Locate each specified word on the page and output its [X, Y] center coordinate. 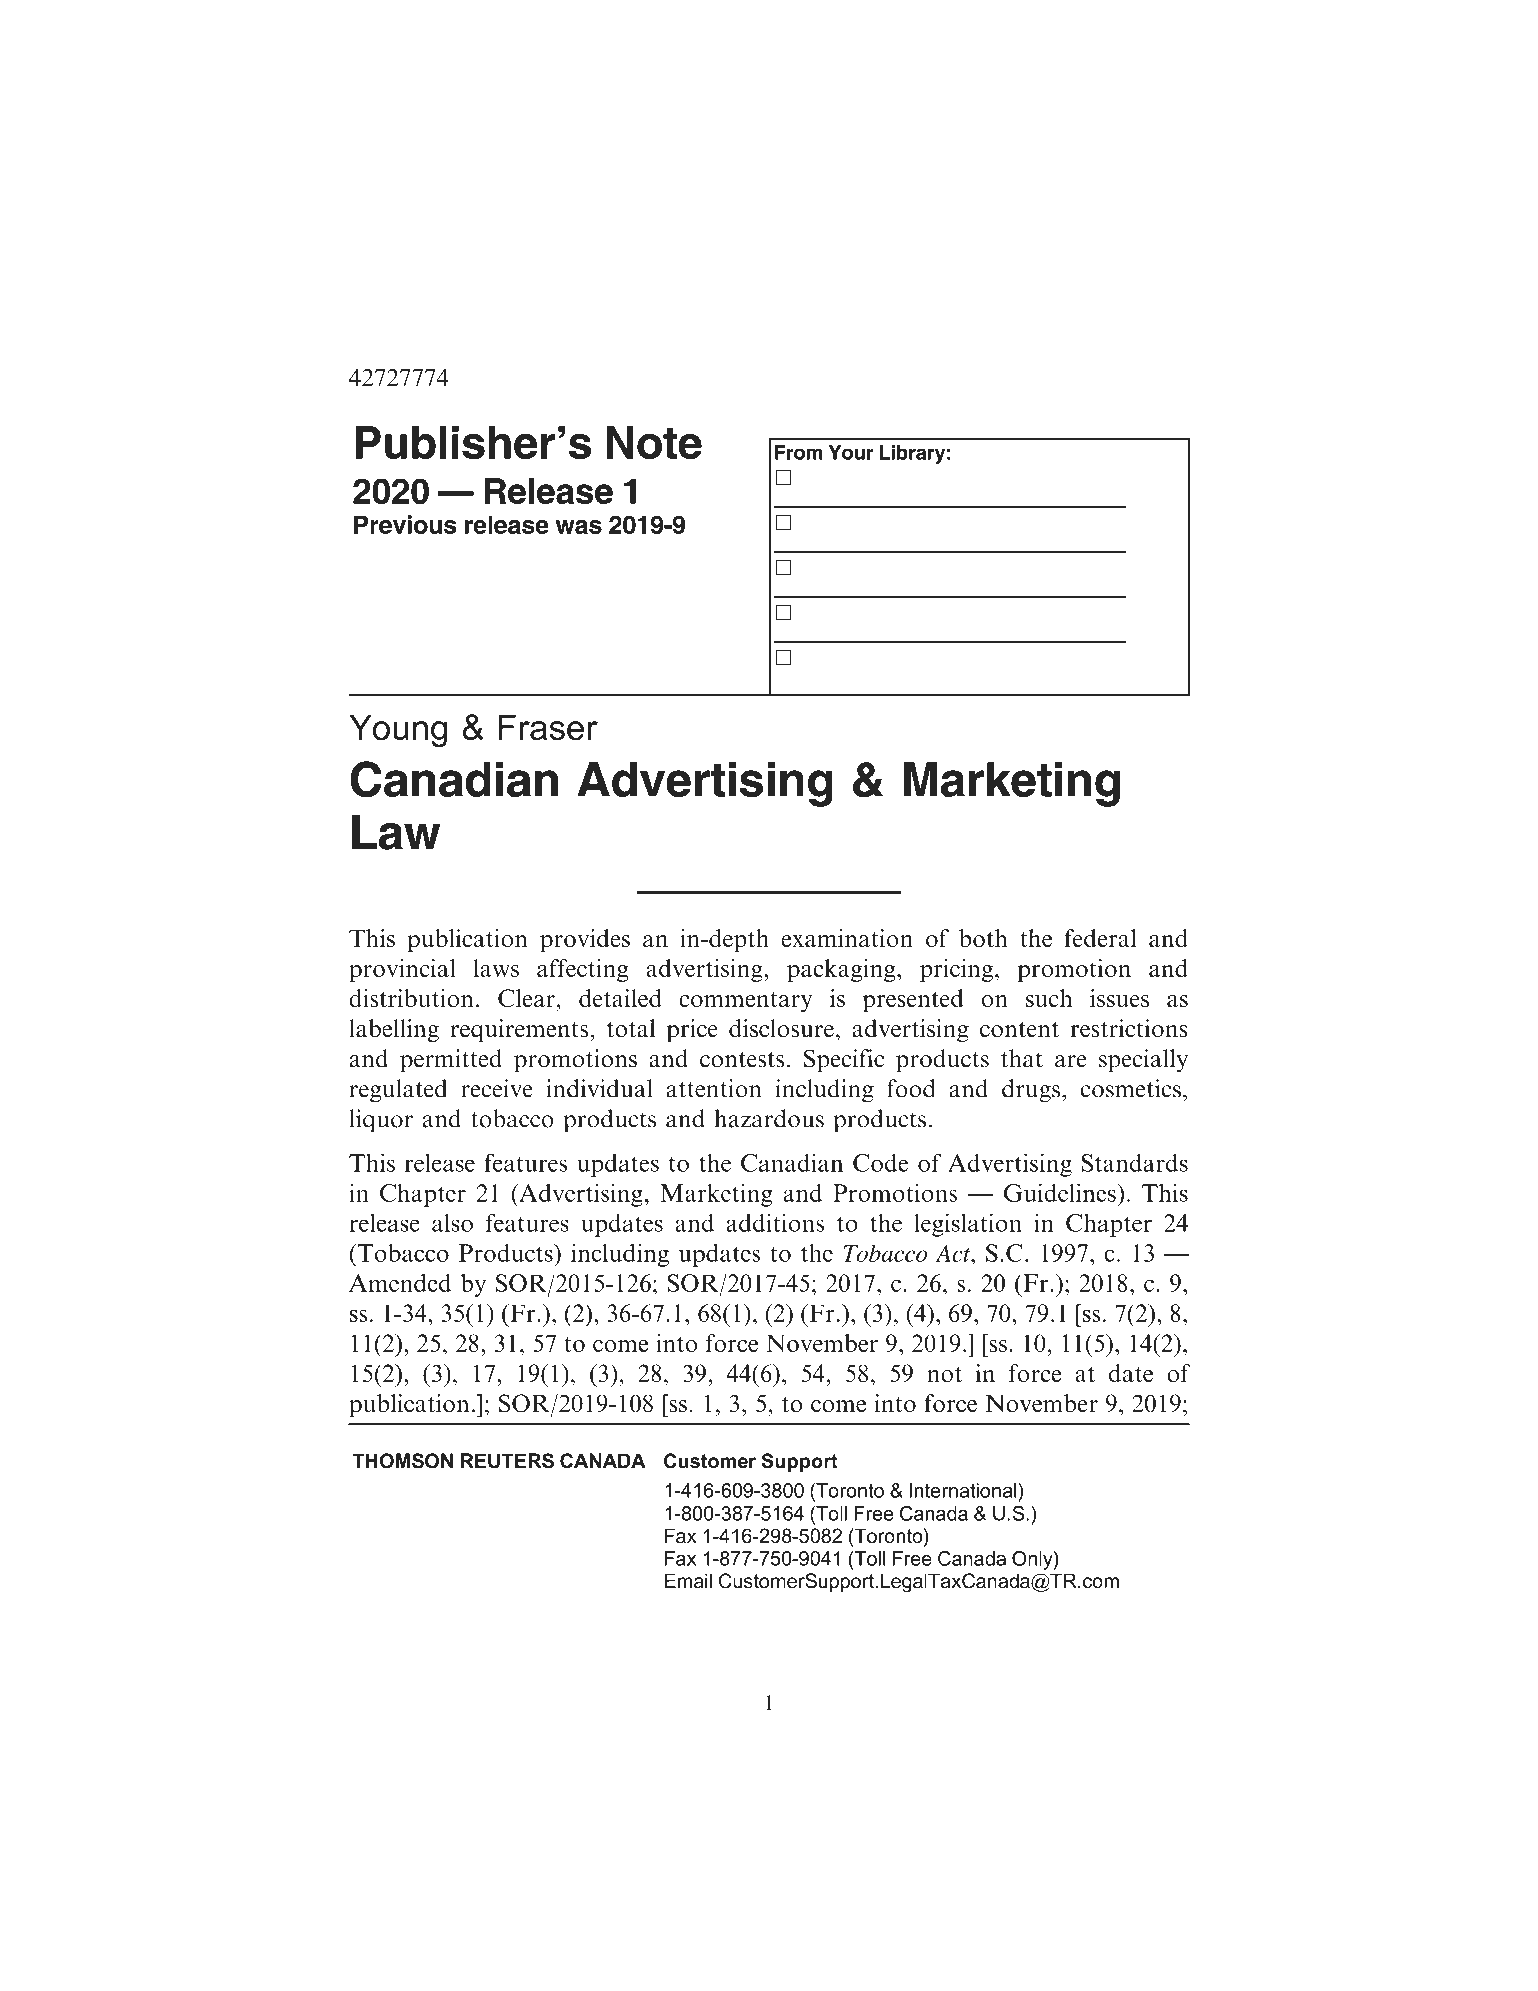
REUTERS [507, 1461]
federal [1100, 938]
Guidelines [1060, 1192]
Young [398, 730]
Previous [405, 524]
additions [775, 1222]
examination [847, 938]
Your [851, 452]
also [452, 1223]
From [799, 452]
